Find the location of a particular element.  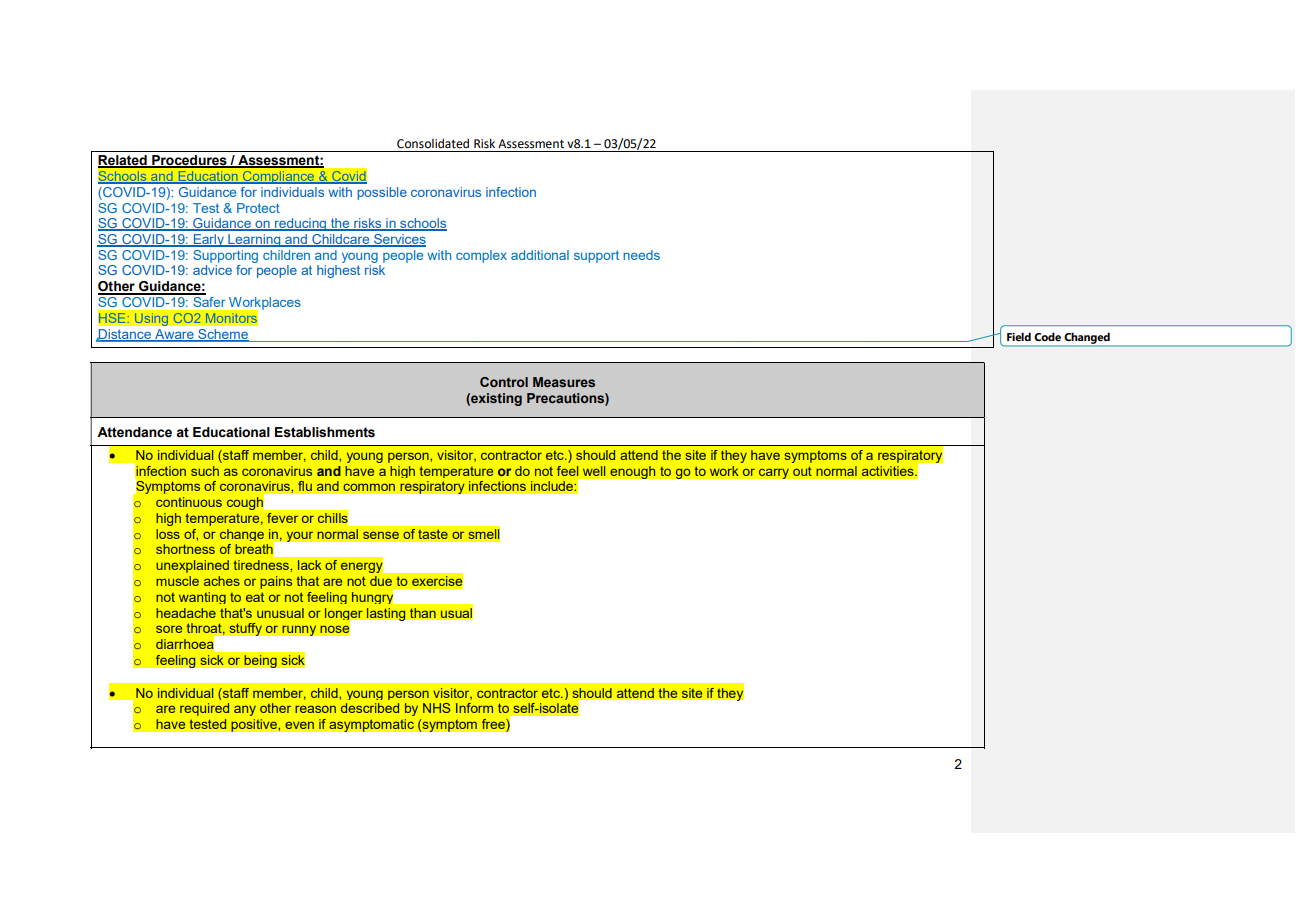

any is located at coordinates (245, 710).
